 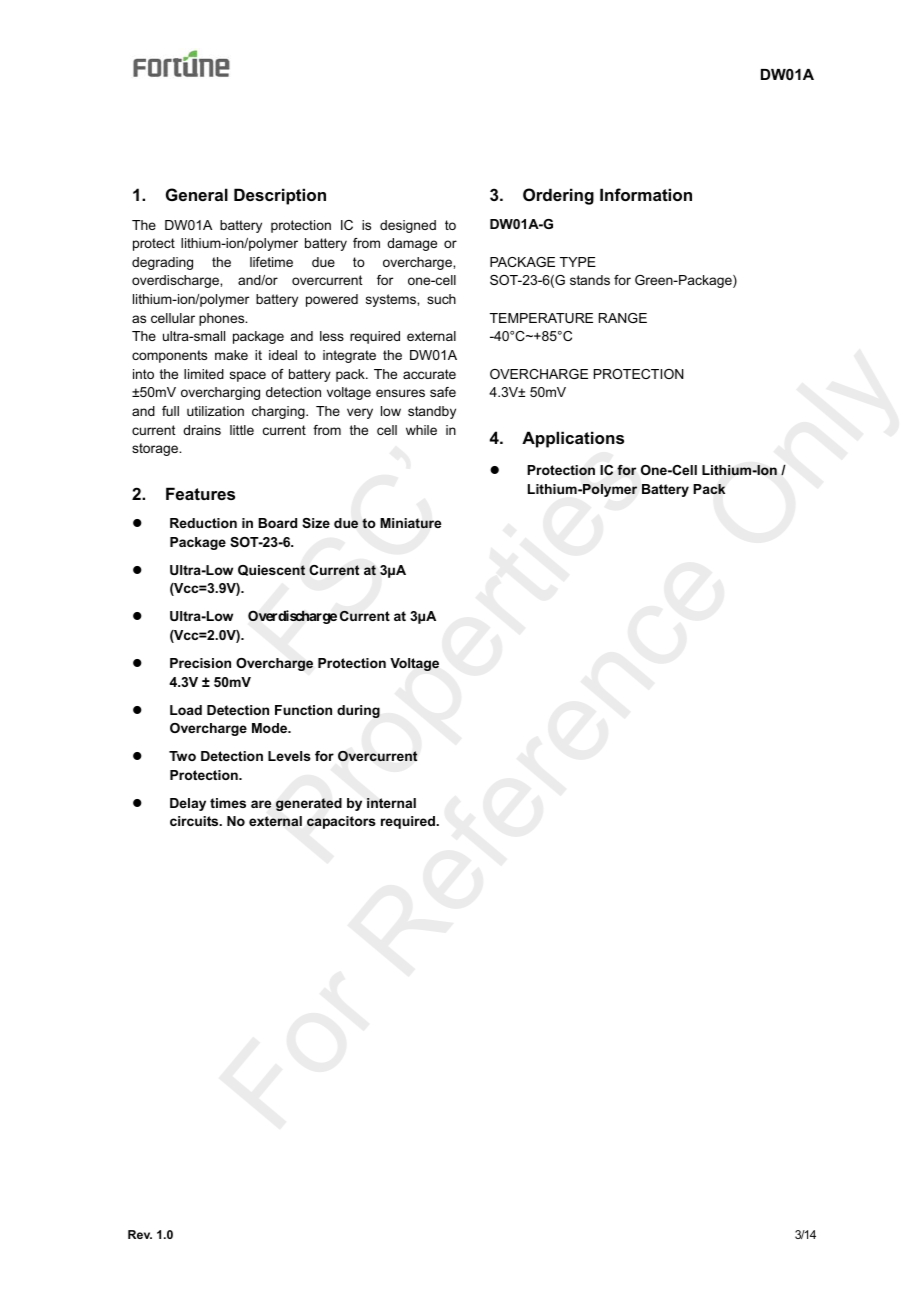 I want to click on Load, so click(x=186, y=710).
